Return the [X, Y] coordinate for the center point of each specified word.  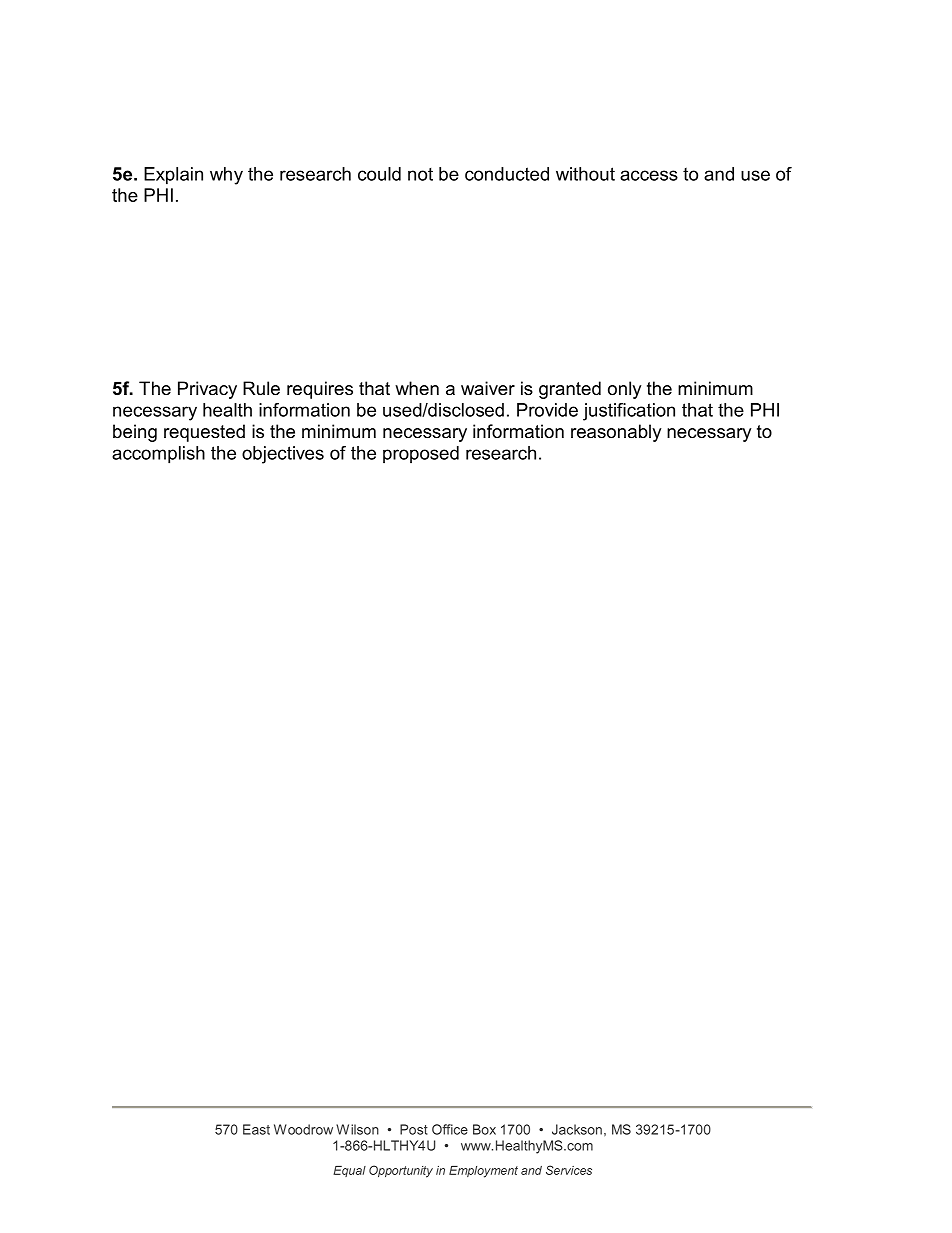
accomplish [158, 455]
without [585, 174]
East [256, 1129]
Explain [173, 176]
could [379, 174]
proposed [421, 454]
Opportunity [401, 1171]
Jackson [577, 1129]
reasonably [616, 433]
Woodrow [303, 1129]
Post [414, 1129]
